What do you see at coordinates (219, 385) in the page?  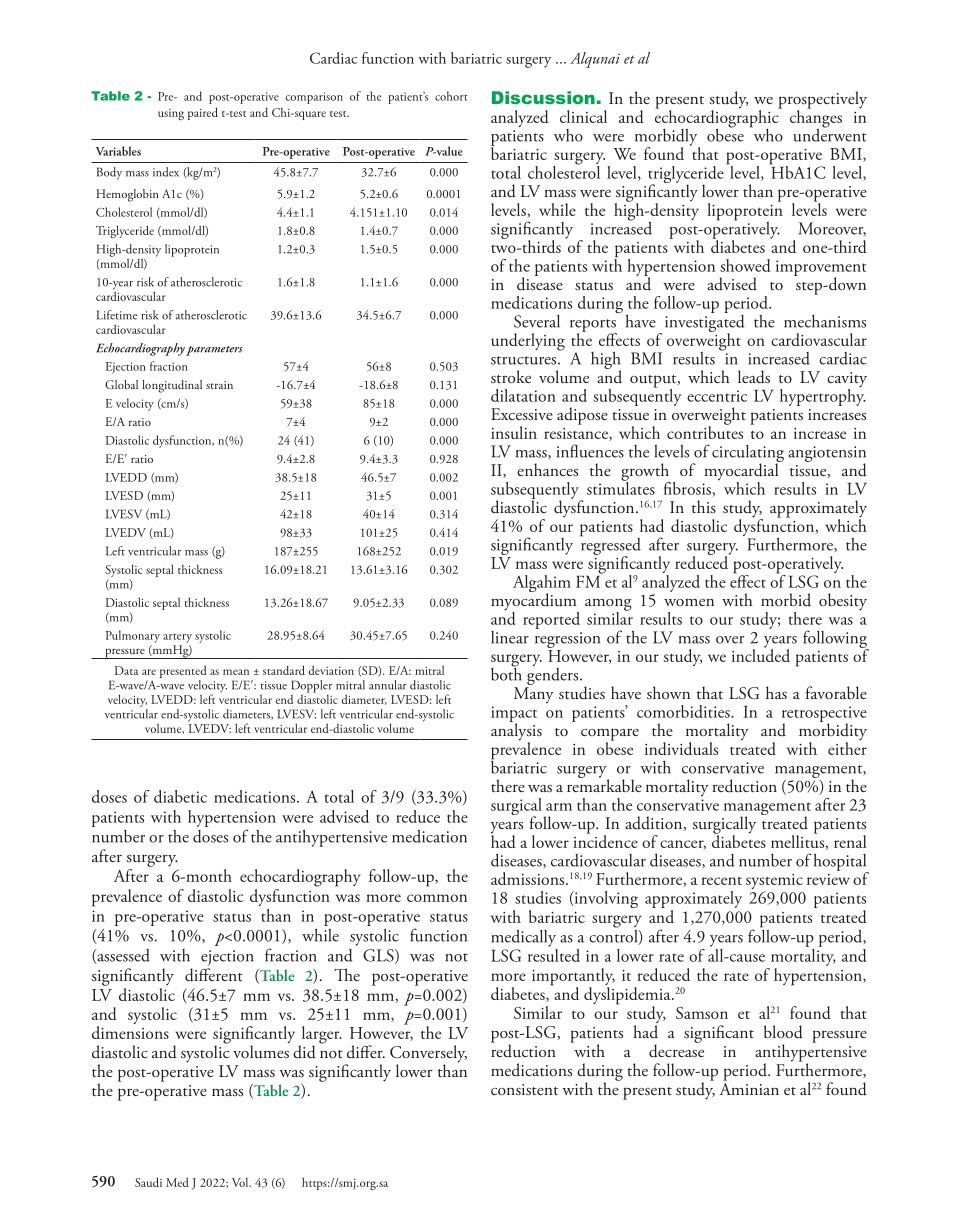 I see `strain` at bounding box center [219, 385].
